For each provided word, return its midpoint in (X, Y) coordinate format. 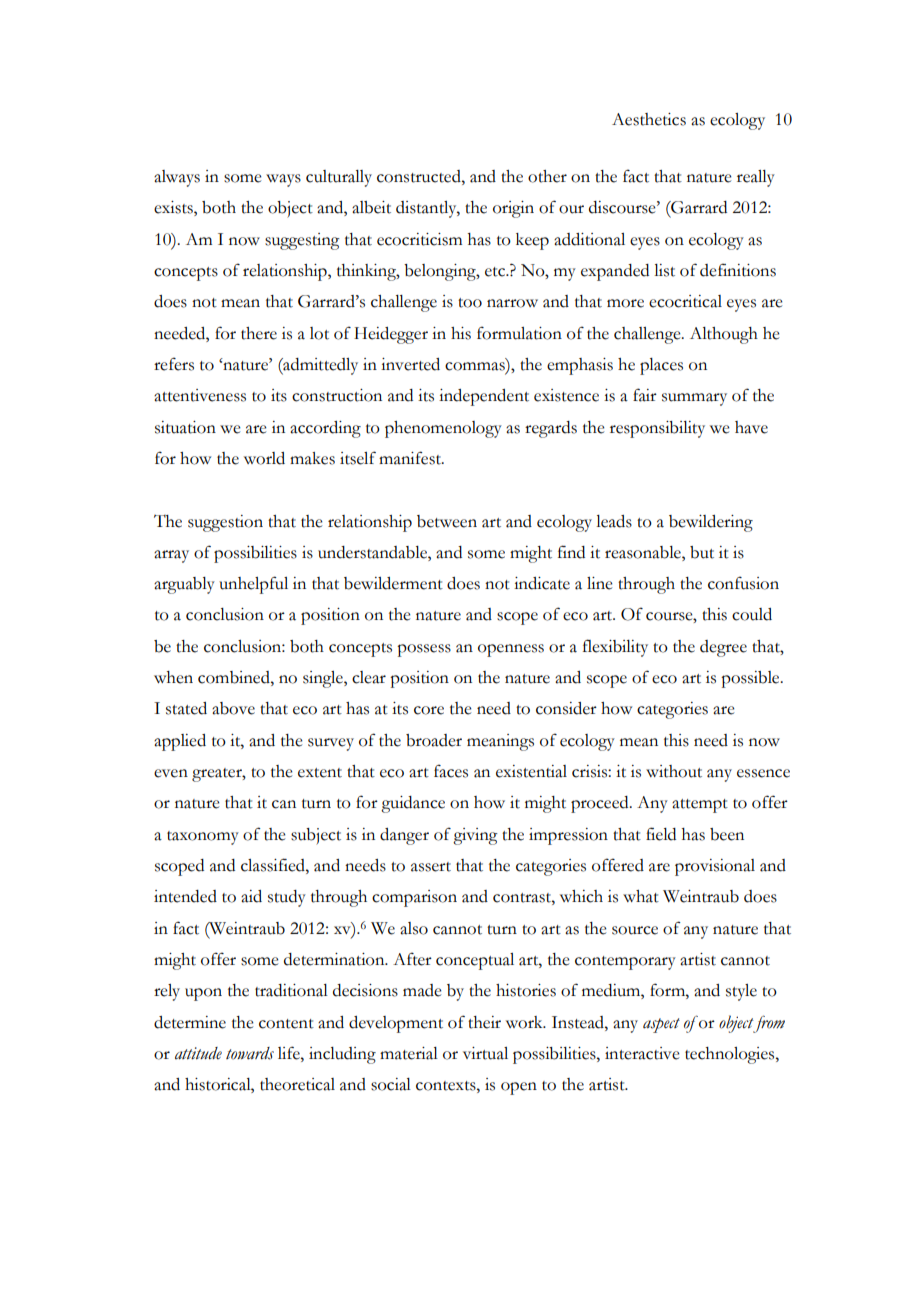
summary (694, 399)
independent (484, 397)
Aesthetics (649, 119)
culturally (339, 178)
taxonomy (203, 838)
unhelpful (253, 585)
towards (250, 1053)
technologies (731, 1055)
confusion (743, 583)
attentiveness (200, 395)
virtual (485, 1053)
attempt (700, 806)
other (547, 176)
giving (475, 836)
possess (424, 650)
